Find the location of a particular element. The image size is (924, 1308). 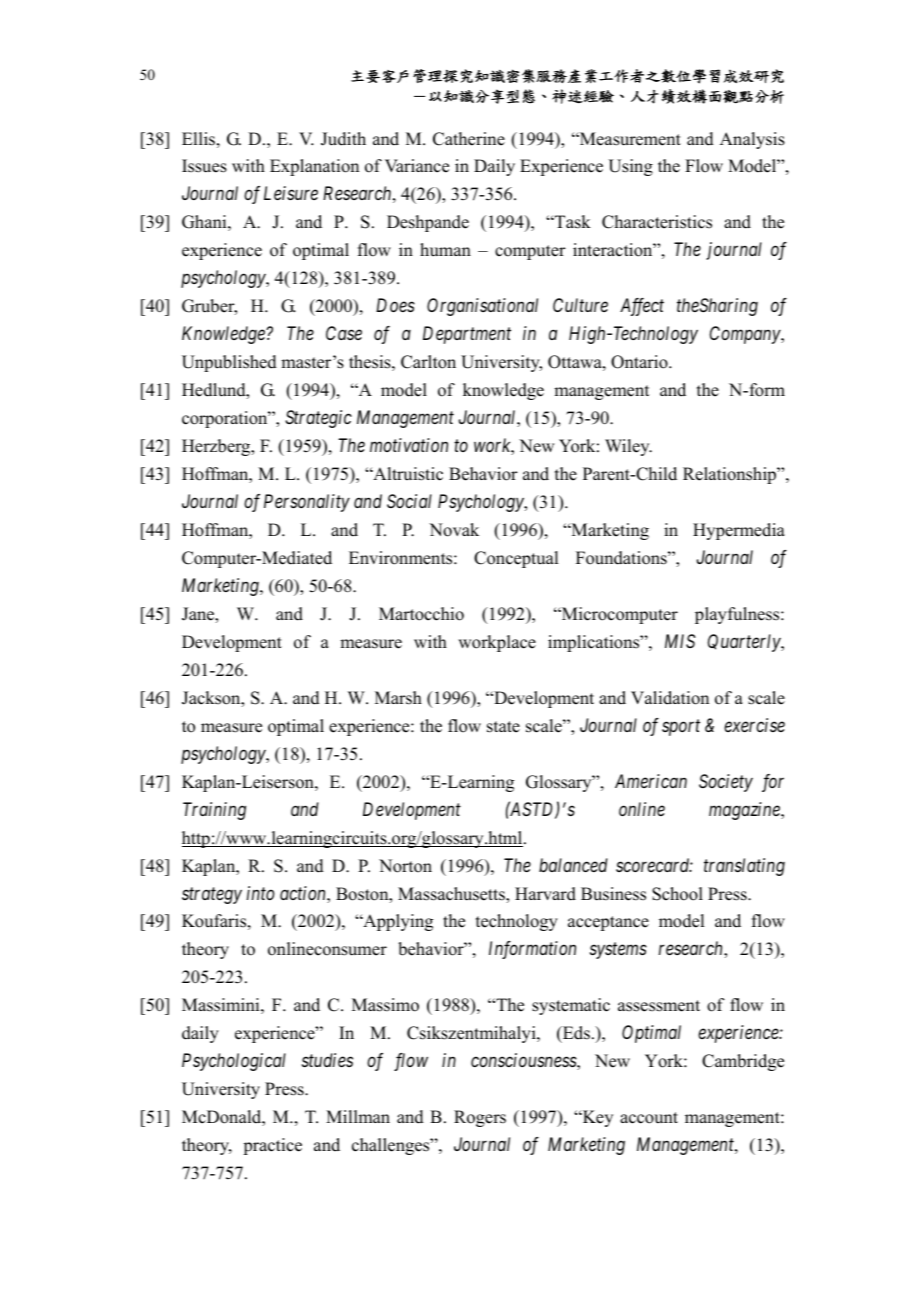

sport is located at coordinates (681, 728).
